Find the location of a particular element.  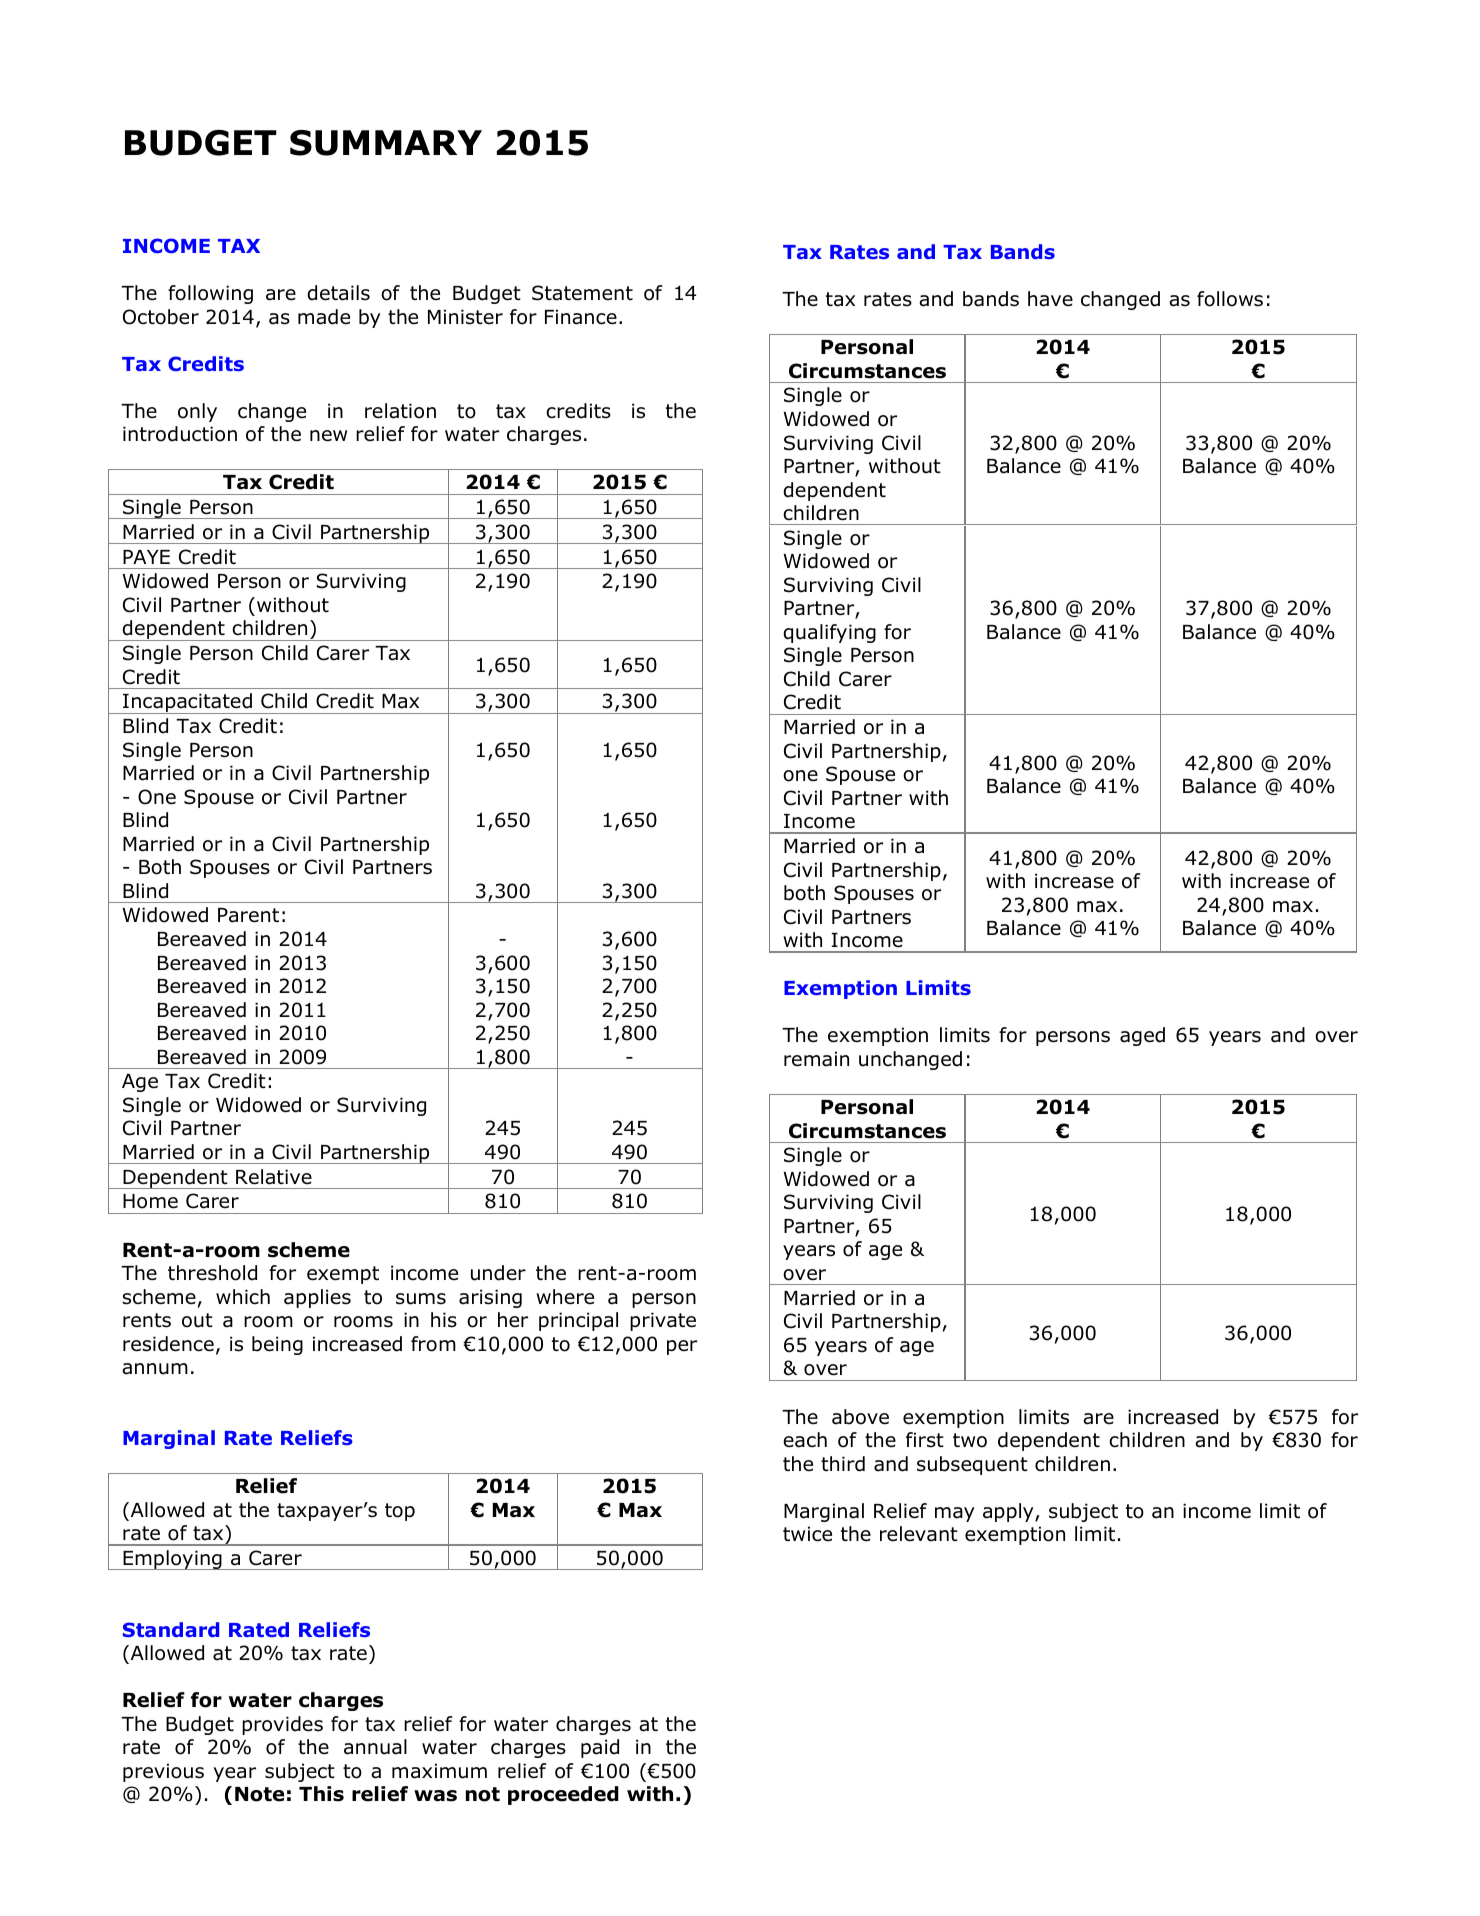

two is located at coordinates (970, 1440).
